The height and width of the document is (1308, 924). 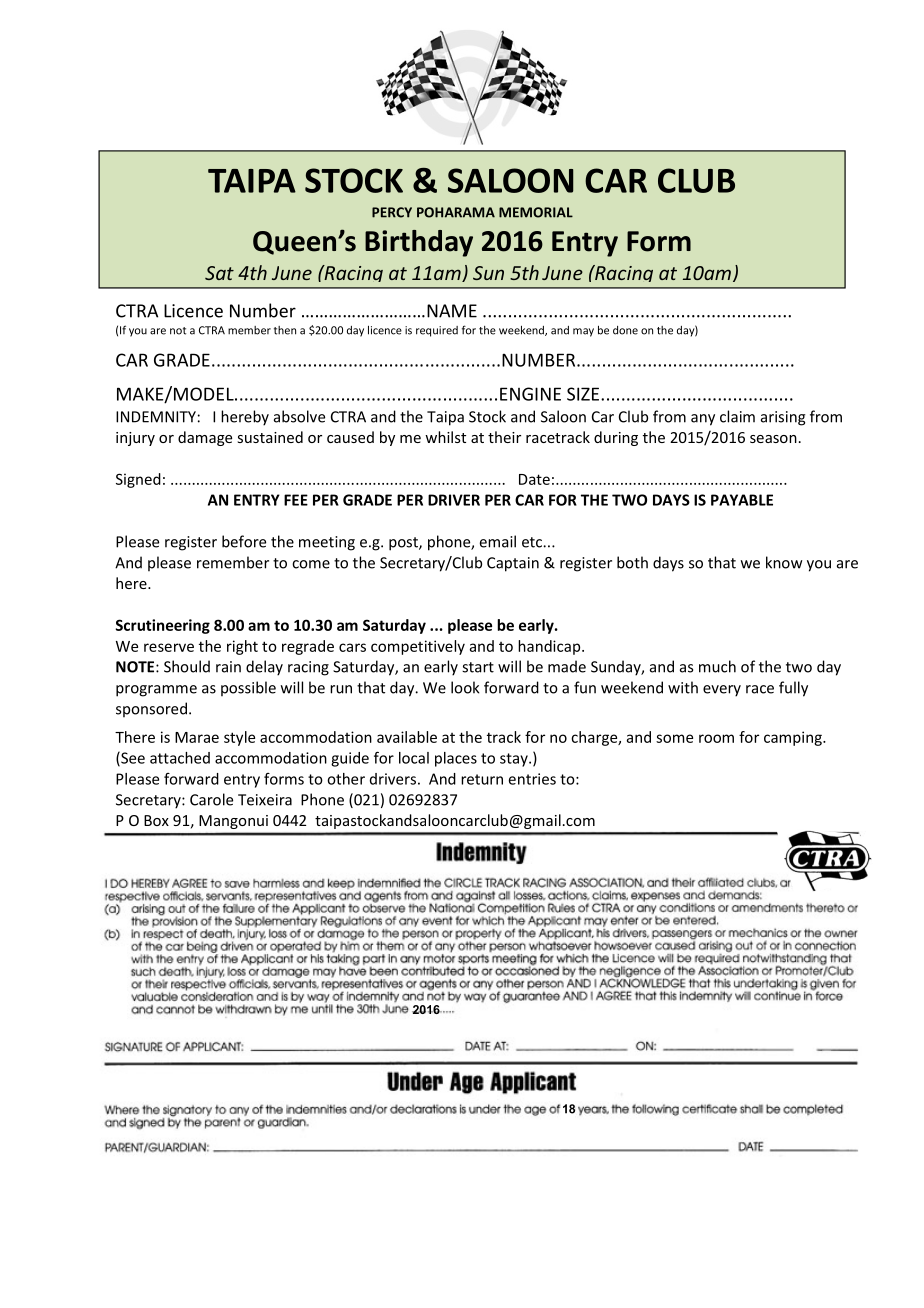 What do you see at coordinates (437, 331) in the document?
I see `required` at bounding box center [437, 331].
